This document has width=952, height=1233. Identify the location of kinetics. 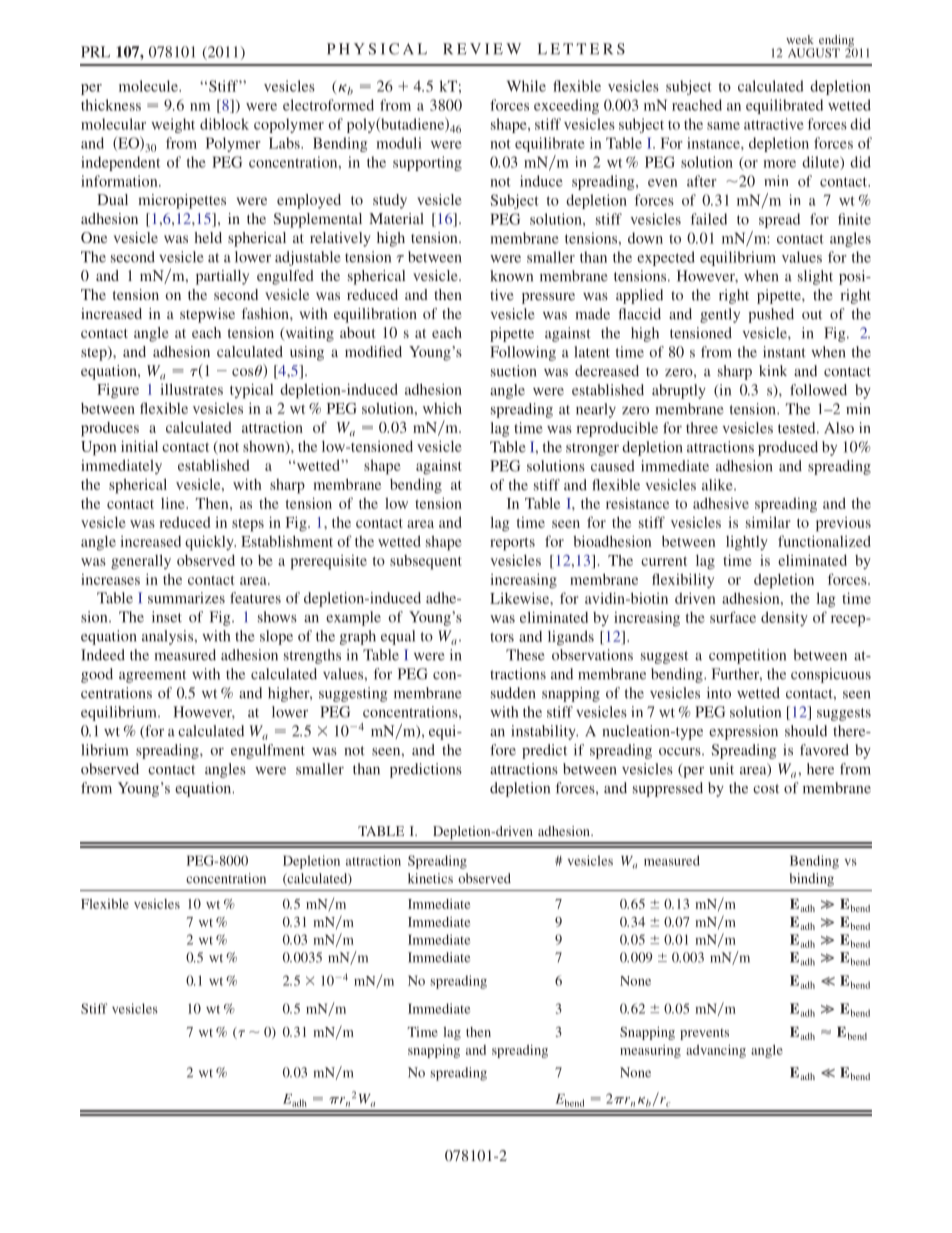
(430, 878).
